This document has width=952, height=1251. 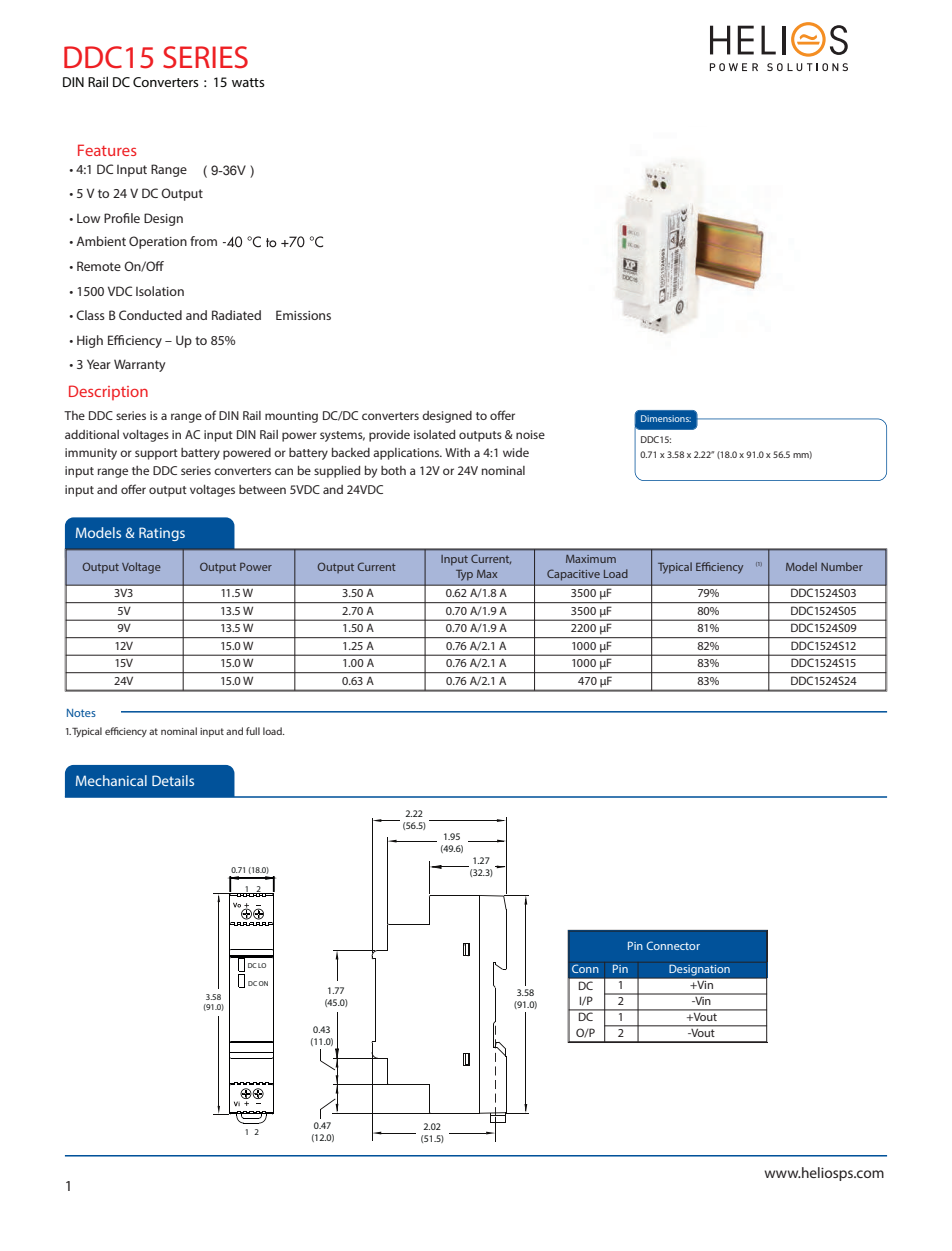 What do you see at coordinates (173, 780) in the document?
I see `Details` at bounding box center [173, 780].
